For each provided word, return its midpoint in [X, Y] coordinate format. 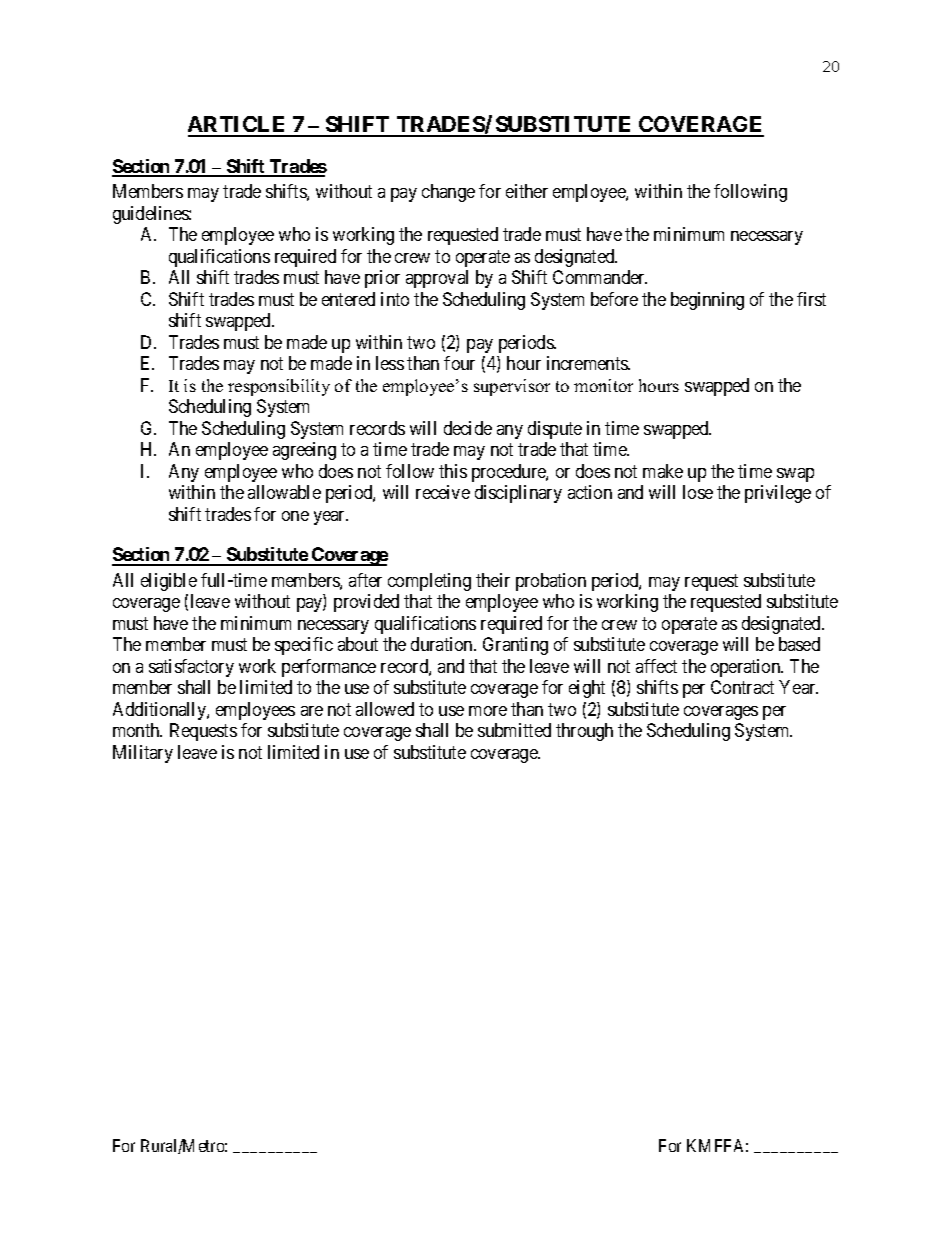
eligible [169, 582]
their [493, 580]
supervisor [512, 387]
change [448, 193]
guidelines [151, 215]
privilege [778, 494]
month [137, 730]
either [527, 191]
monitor [603, 385]
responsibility [279, 387]
